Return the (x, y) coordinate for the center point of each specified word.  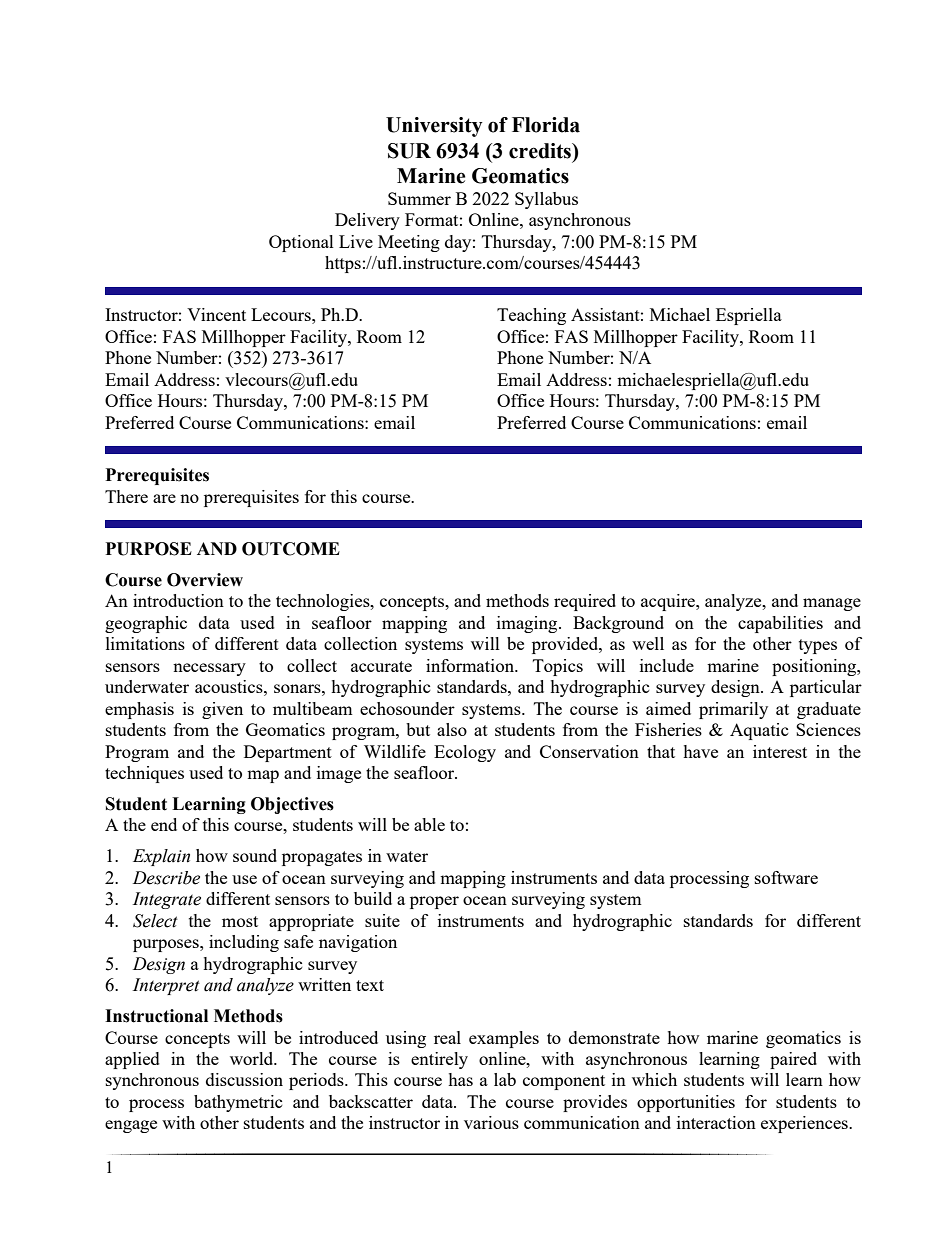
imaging (528, 624)
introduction (178, 600)
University (434, 127)
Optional (301, 243)
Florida (546, 125)
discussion (244, 1079)
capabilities (780, 624)
